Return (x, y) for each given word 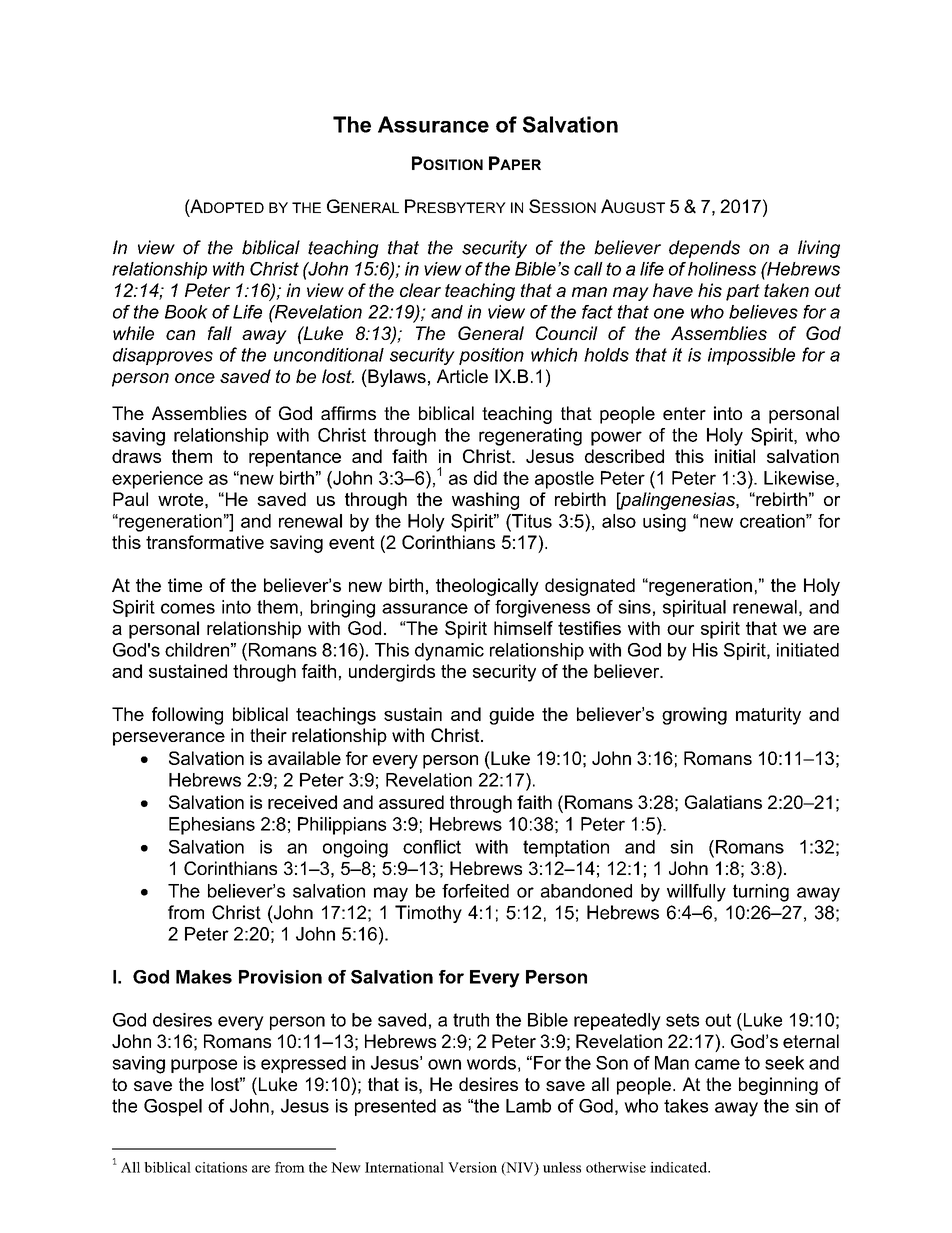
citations (221, 1167)
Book (186, 312)
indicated (679, 1167)
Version (472, 1167)
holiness (722, 269)
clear (420, 290)
